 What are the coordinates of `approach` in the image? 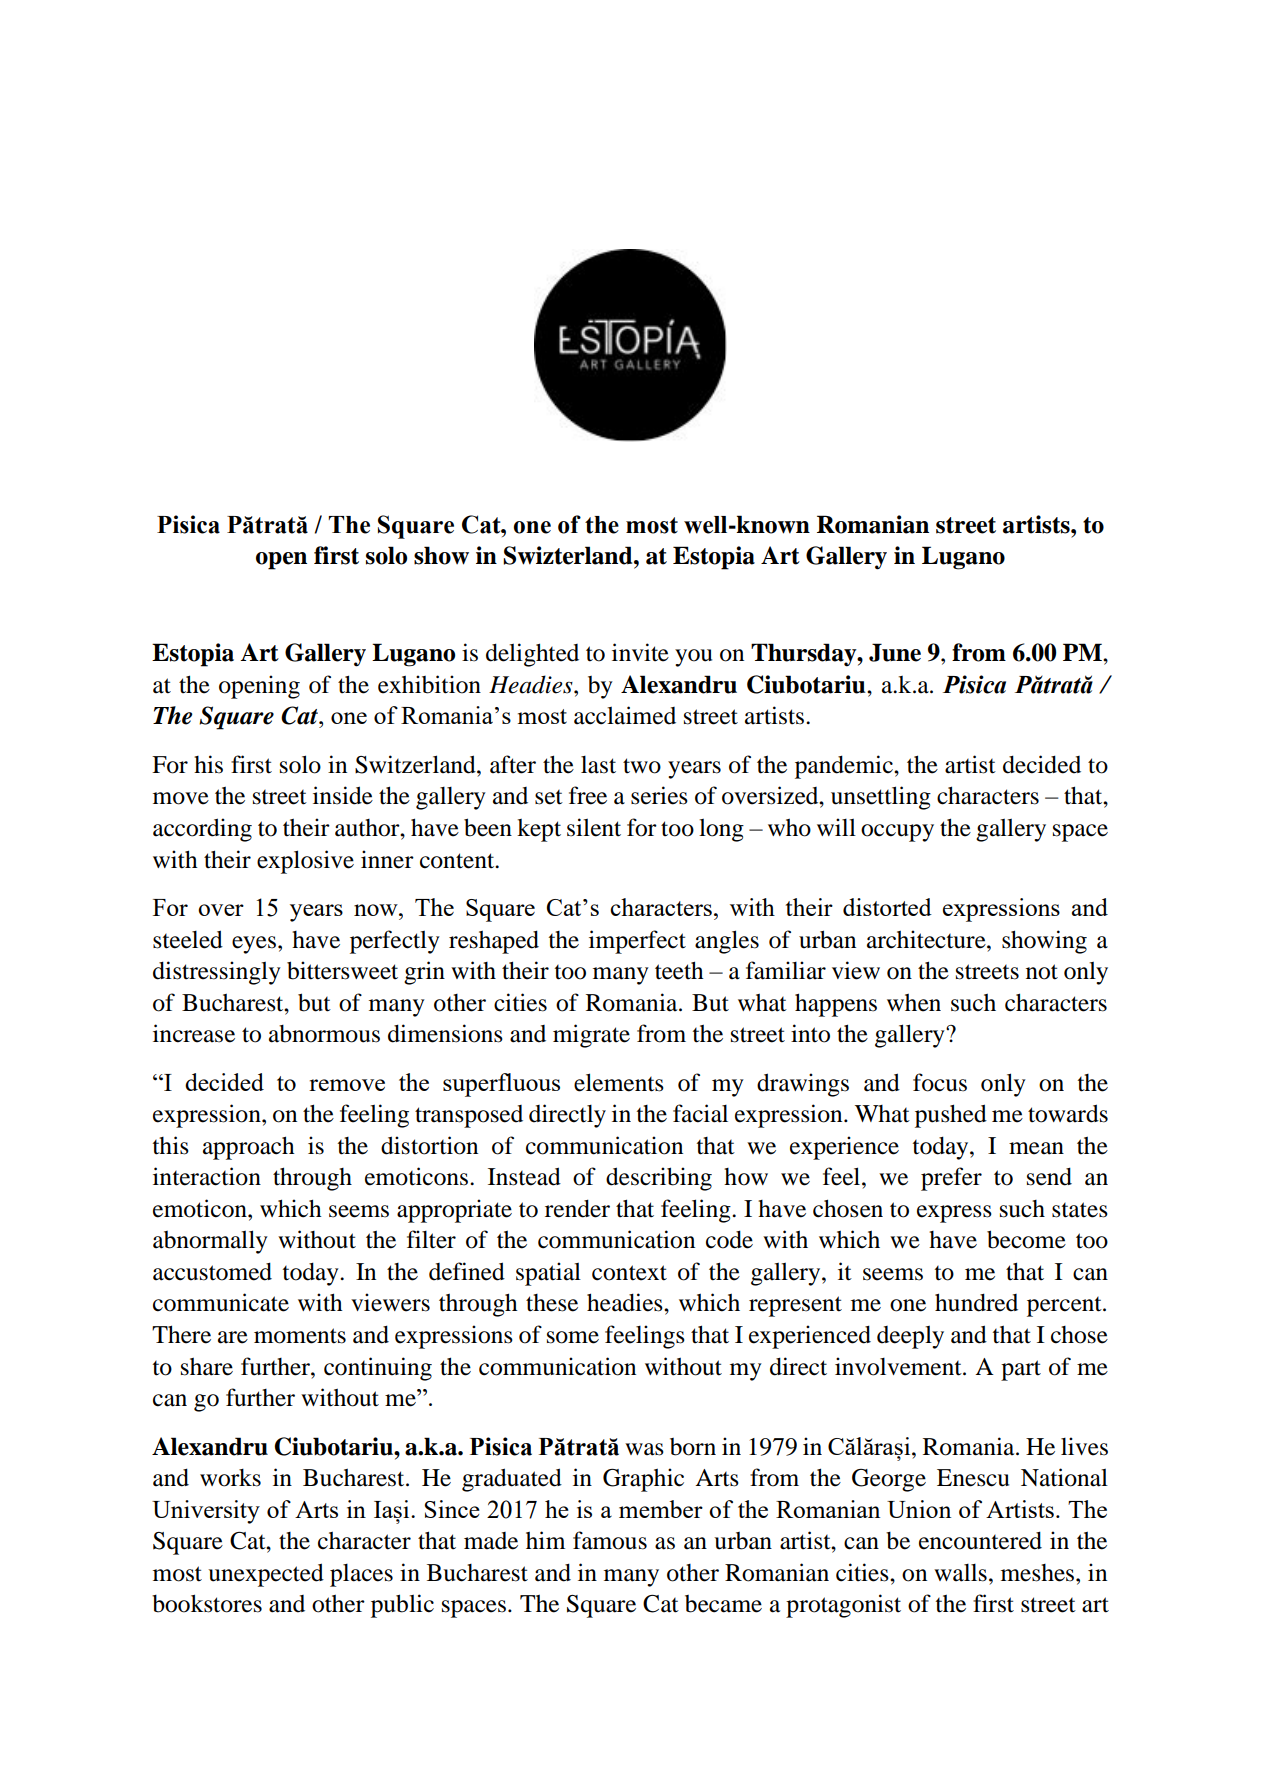 It's located at (249, 1148).
